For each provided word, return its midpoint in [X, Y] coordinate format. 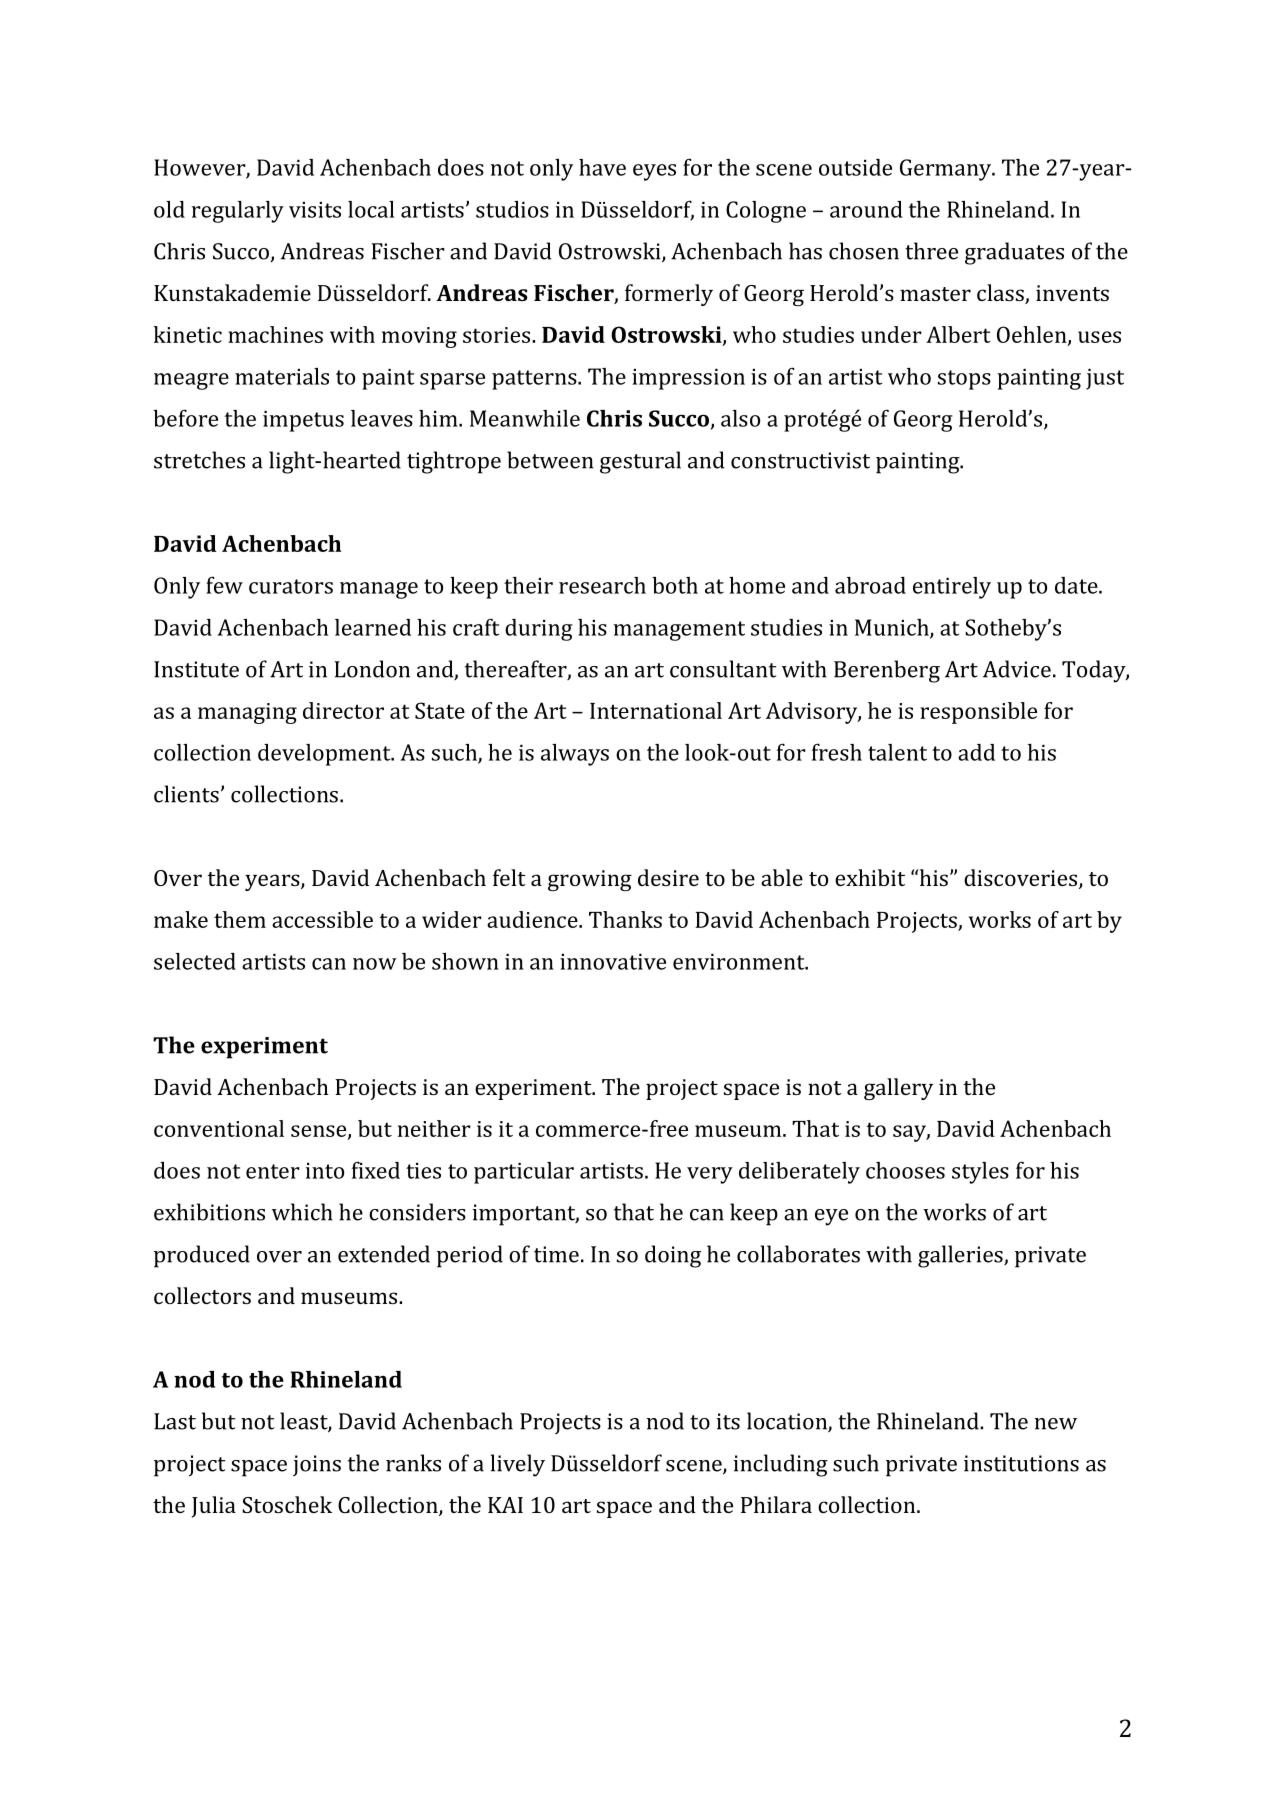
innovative [613, 962]
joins [317, 1466]
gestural [640, 462]
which [302, 1212]
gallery [898, 1089]
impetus [303, 421]
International [656, 710]
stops [964, 380]
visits [315, 210]
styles [980, 1173]
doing [673, 1256]
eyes [654, 172]
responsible [978, 713]
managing [247, 713]
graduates [1014, 253]
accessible [322, 919]
